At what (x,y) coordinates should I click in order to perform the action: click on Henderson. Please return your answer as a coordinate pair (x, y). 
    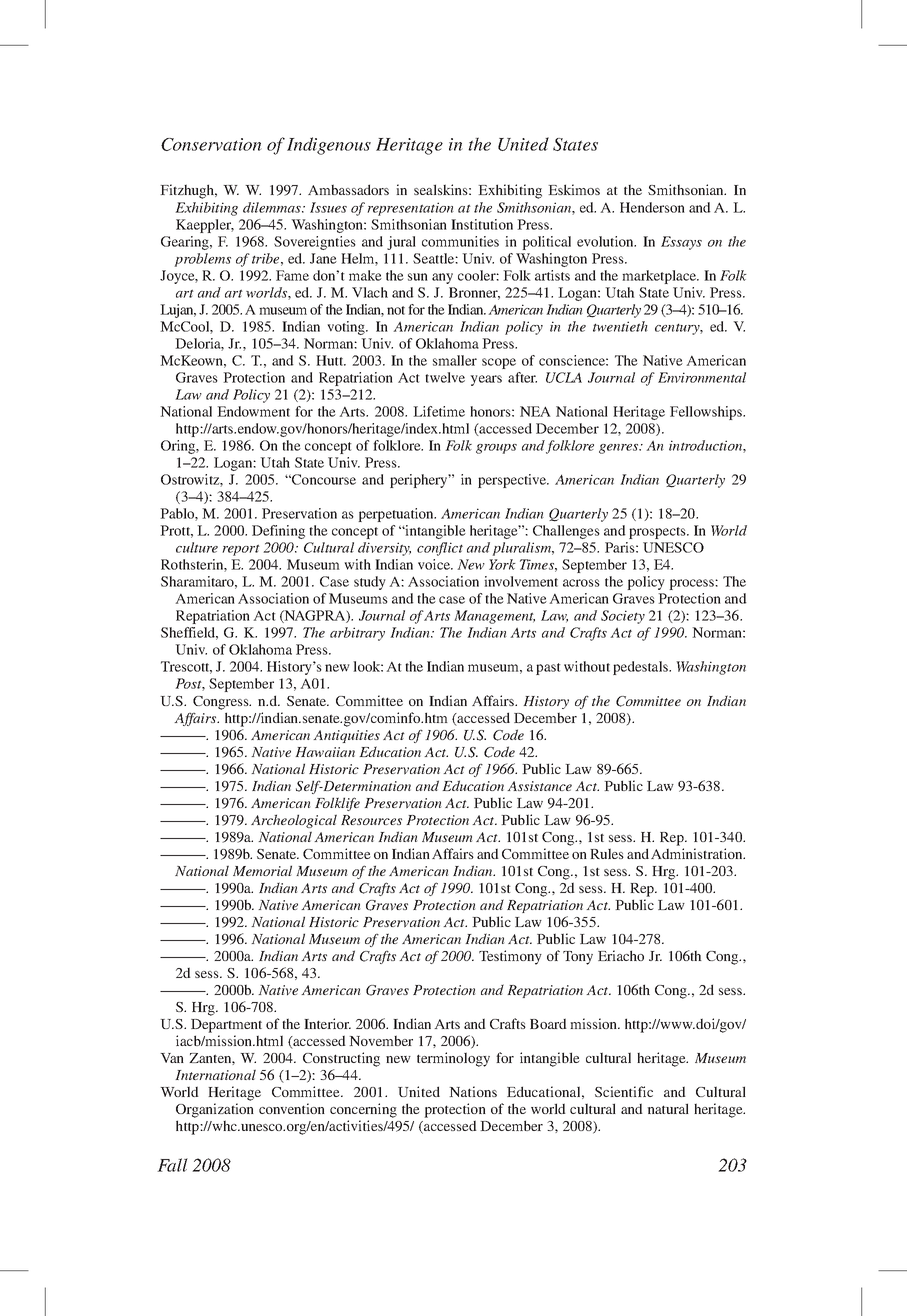
    Looking at the image, I should click on (652, 207).
